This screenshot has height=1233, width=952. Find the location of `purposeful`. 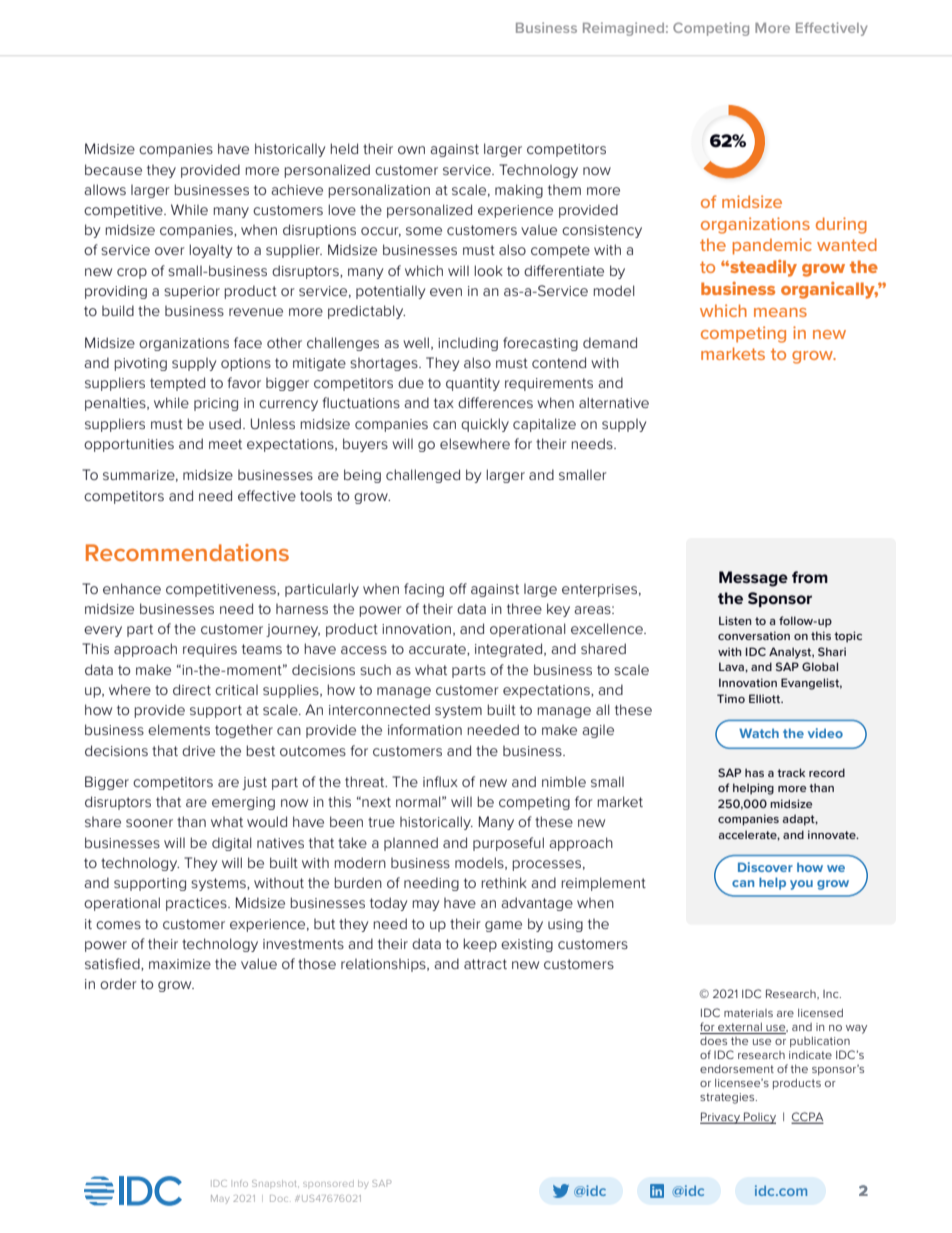

purposeful is located at coordinates (508, 844).
